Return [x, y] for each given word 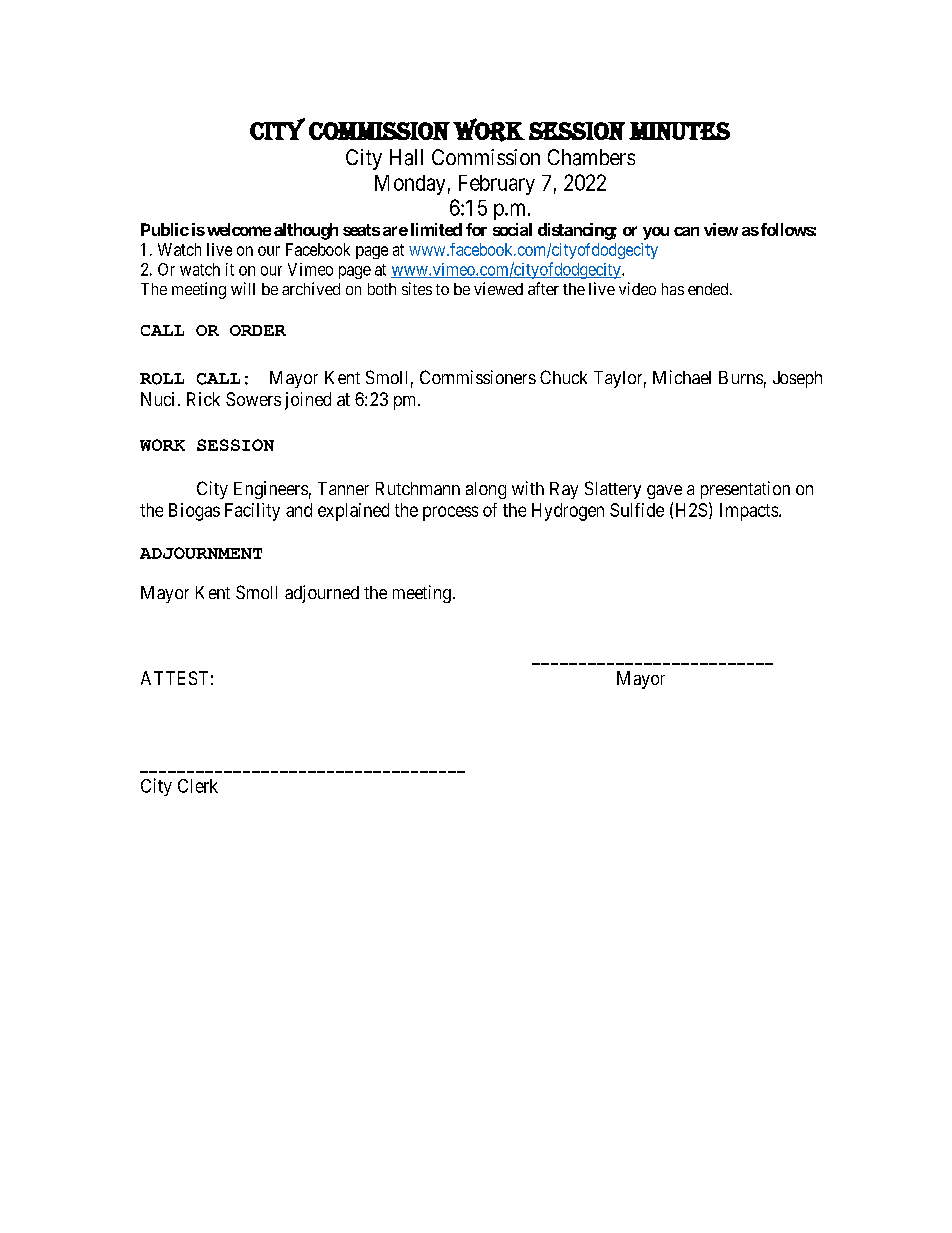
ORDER [258, 330]
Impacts [749, 512]
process [450, 513]
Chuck [563, 377]
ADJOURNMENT [201, 553]
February [497, 185]
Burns [741, 377]
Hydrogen [568, 512]
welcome [239, 229]
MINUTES [679, 131]
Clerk [198, 786]
